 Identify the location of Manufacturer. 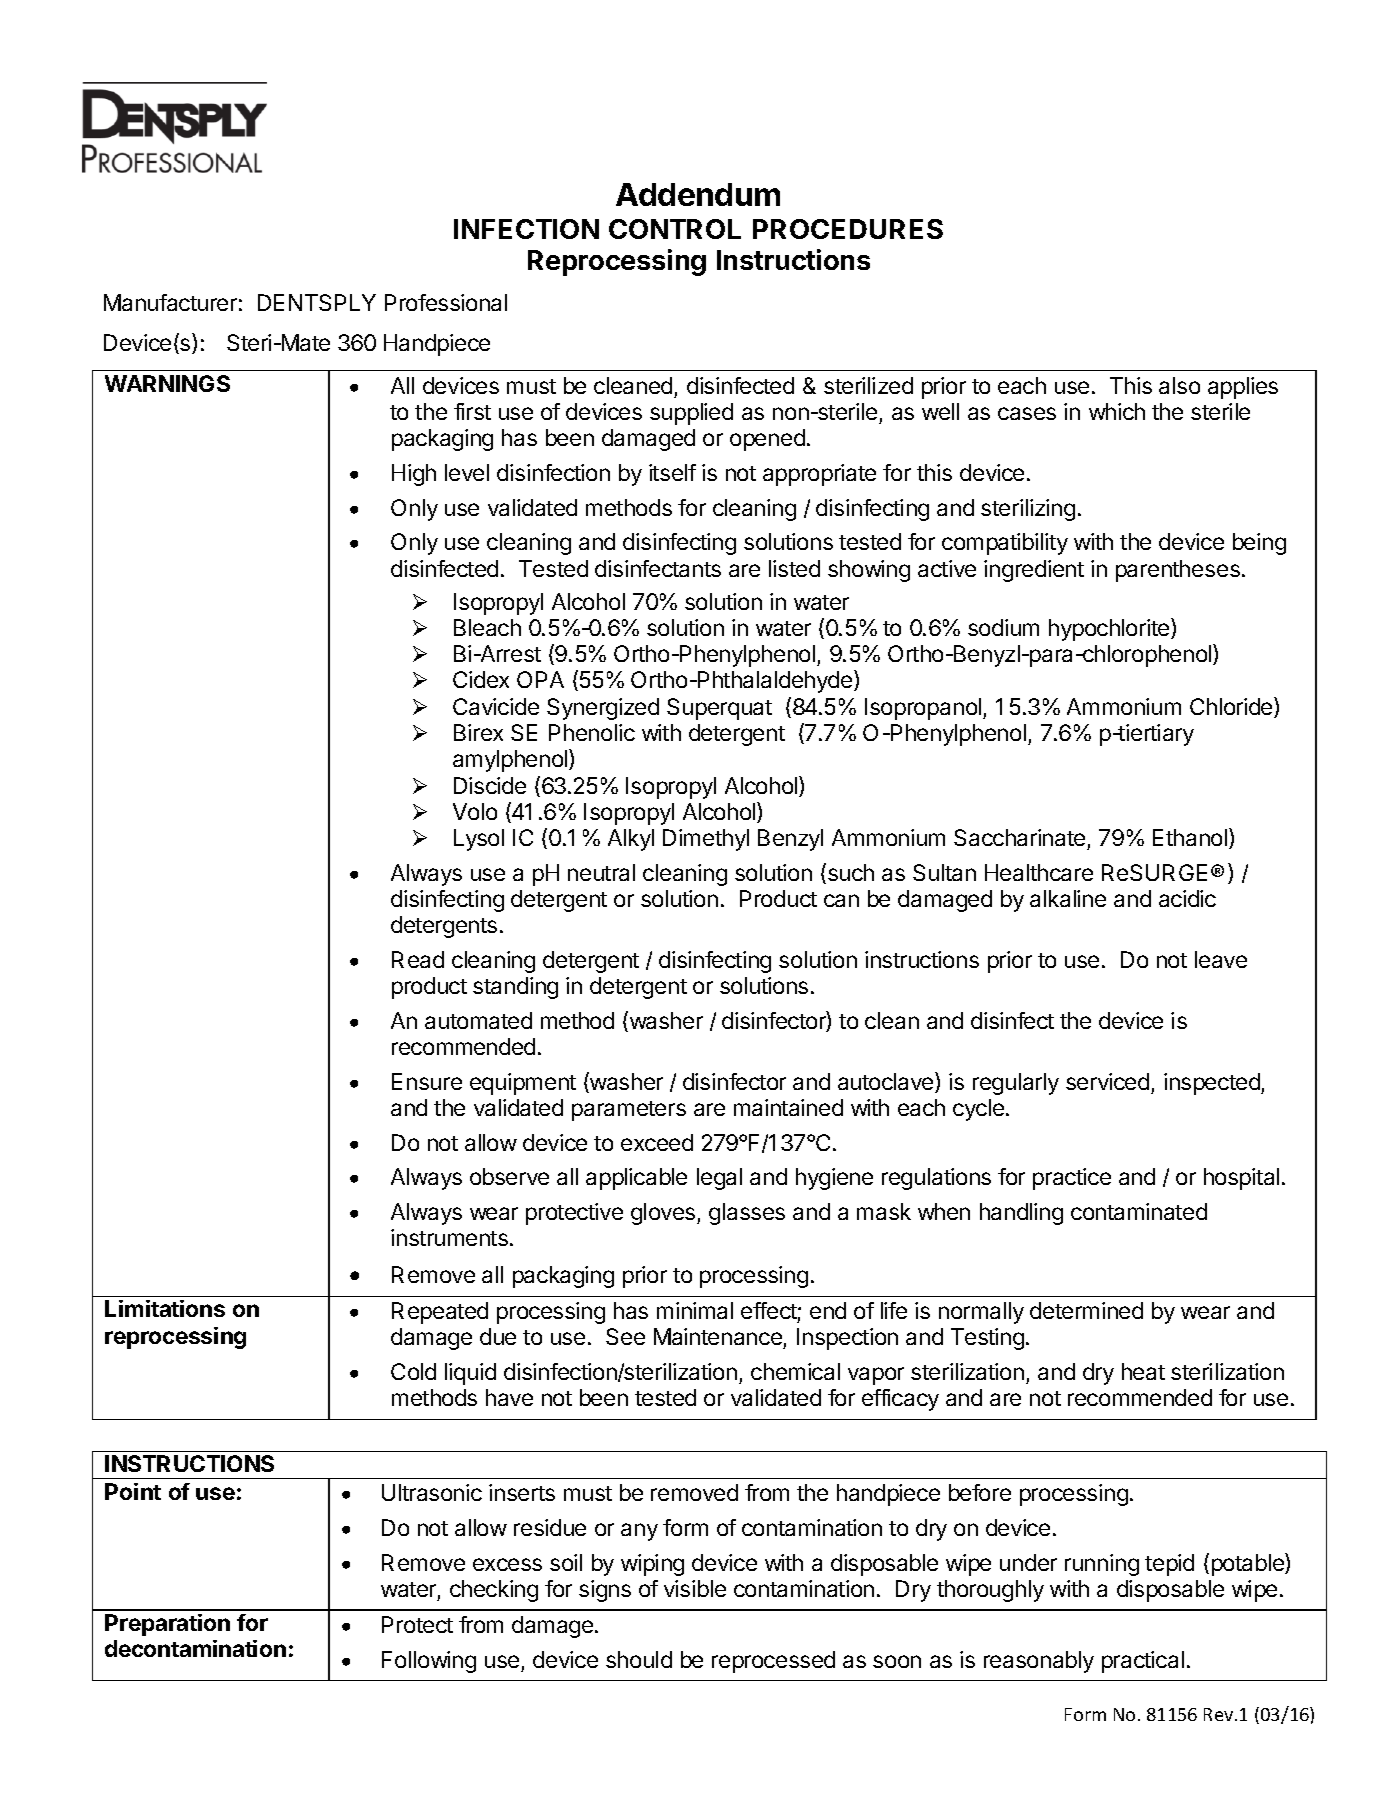
(170, 302).
